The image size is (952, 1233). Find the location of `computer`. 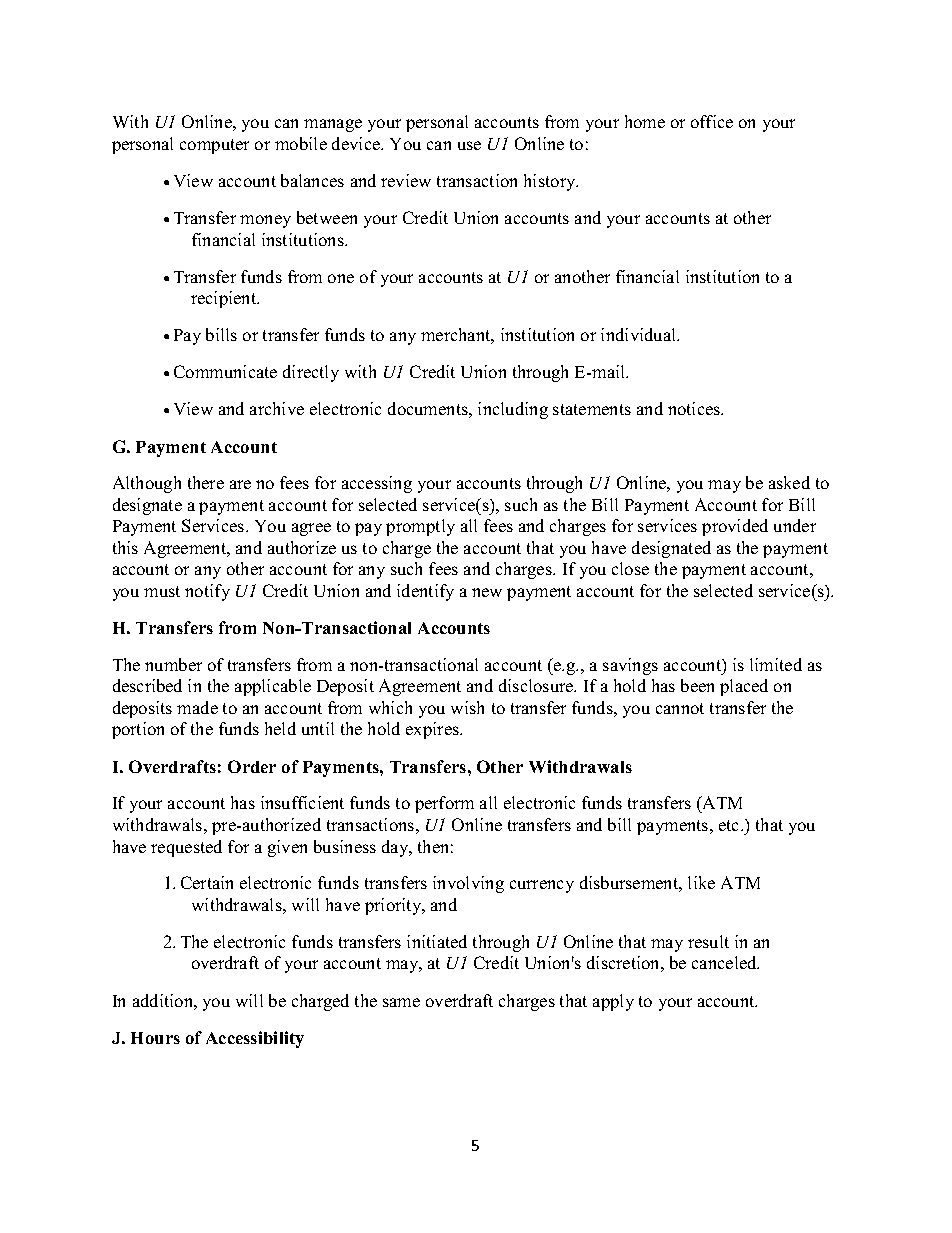

computer is located at coordinates (214, 146).
